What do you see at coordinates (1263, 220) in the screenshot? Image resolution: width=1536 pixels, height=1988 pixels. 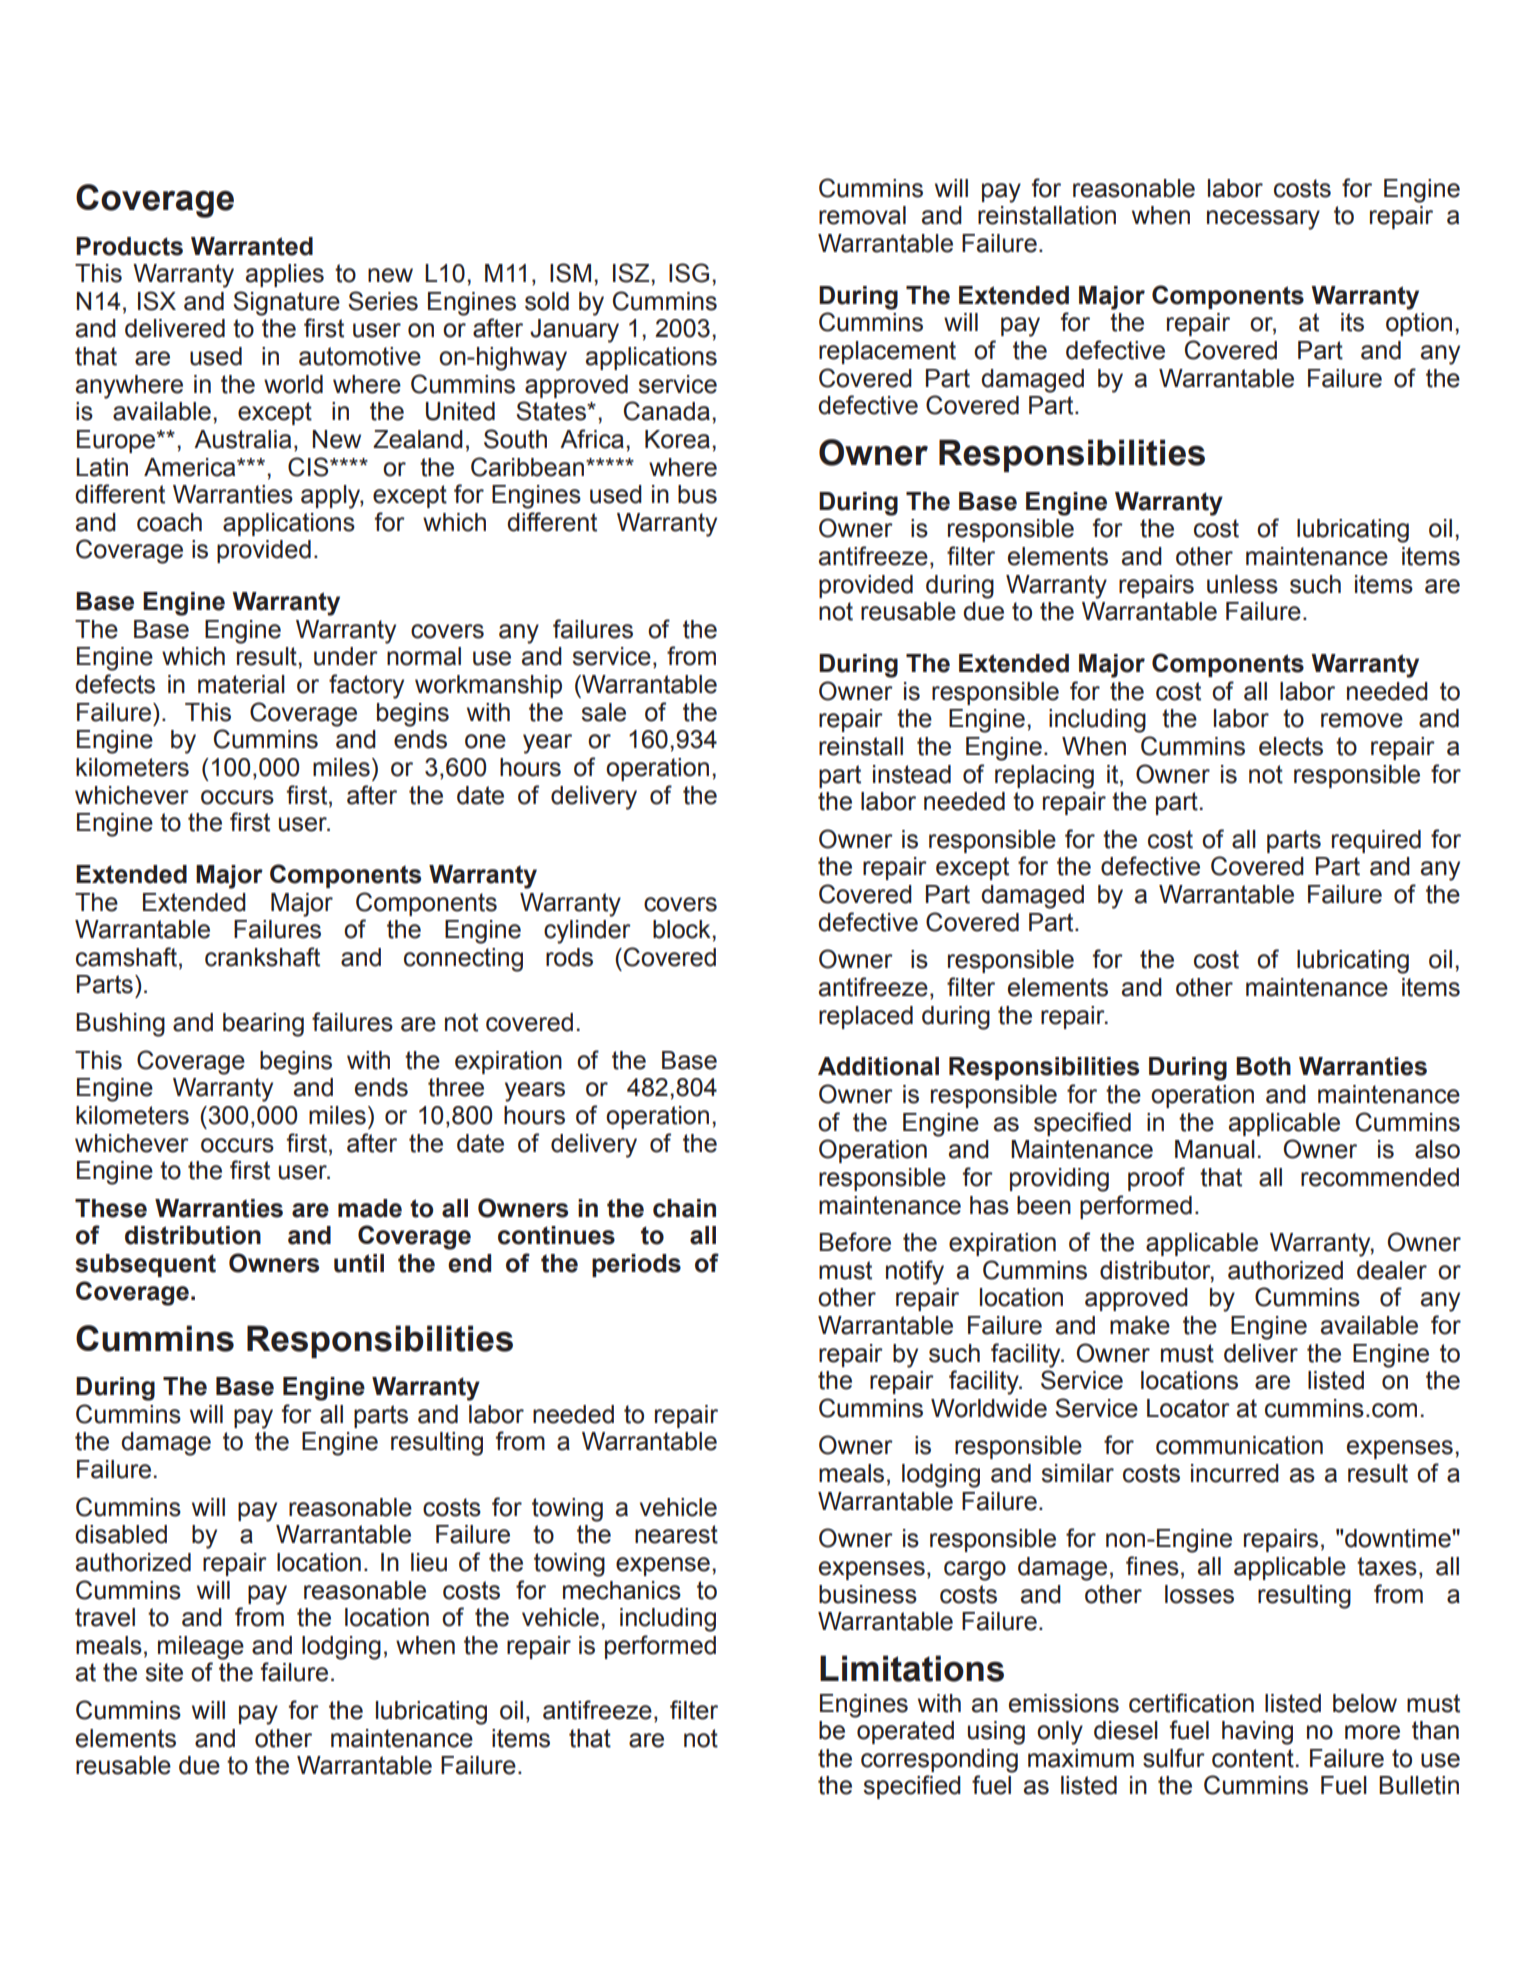 I see `necessary` at bounding box center [1263, 220].
